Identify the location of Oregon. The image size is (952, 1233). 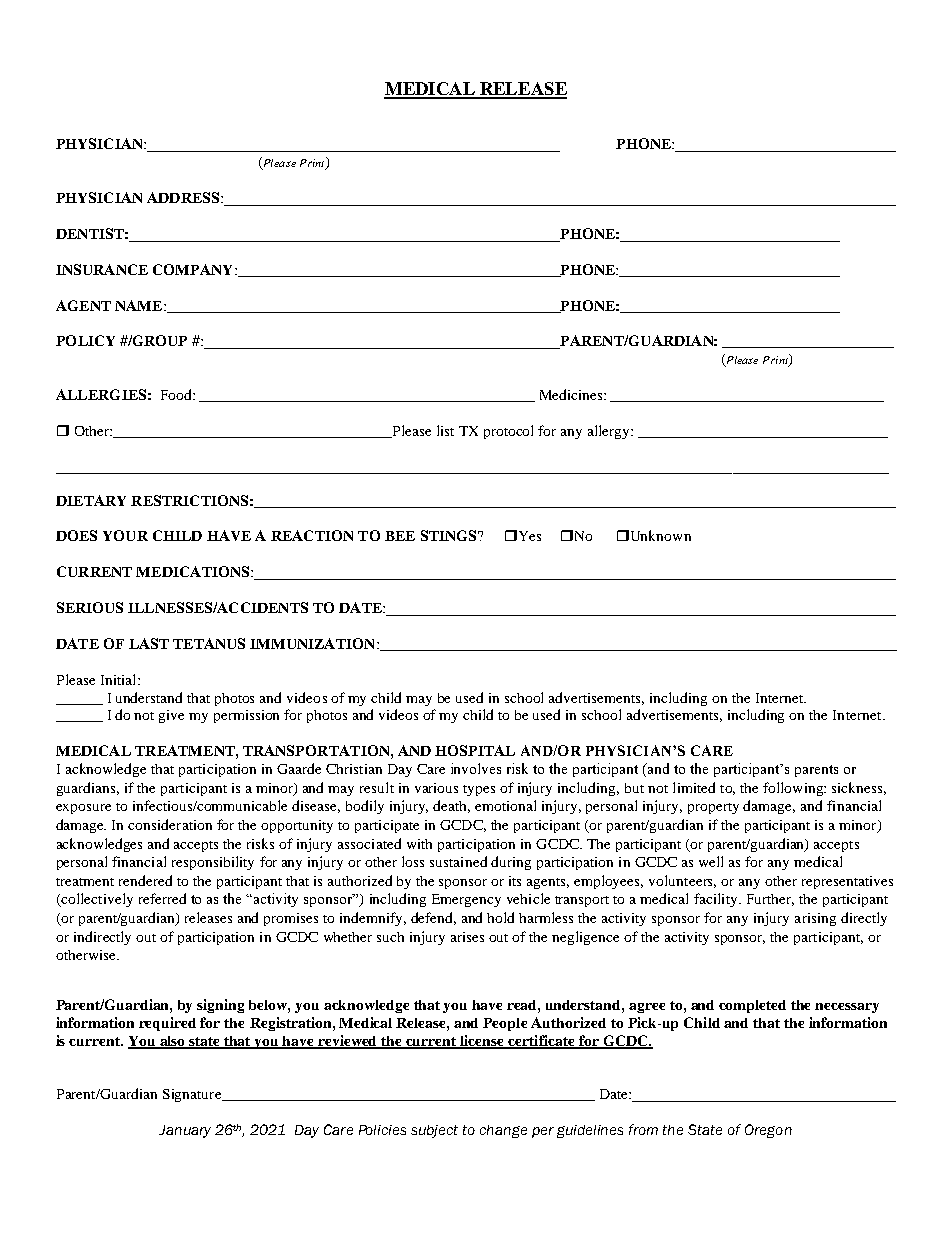
(768, 1131).
